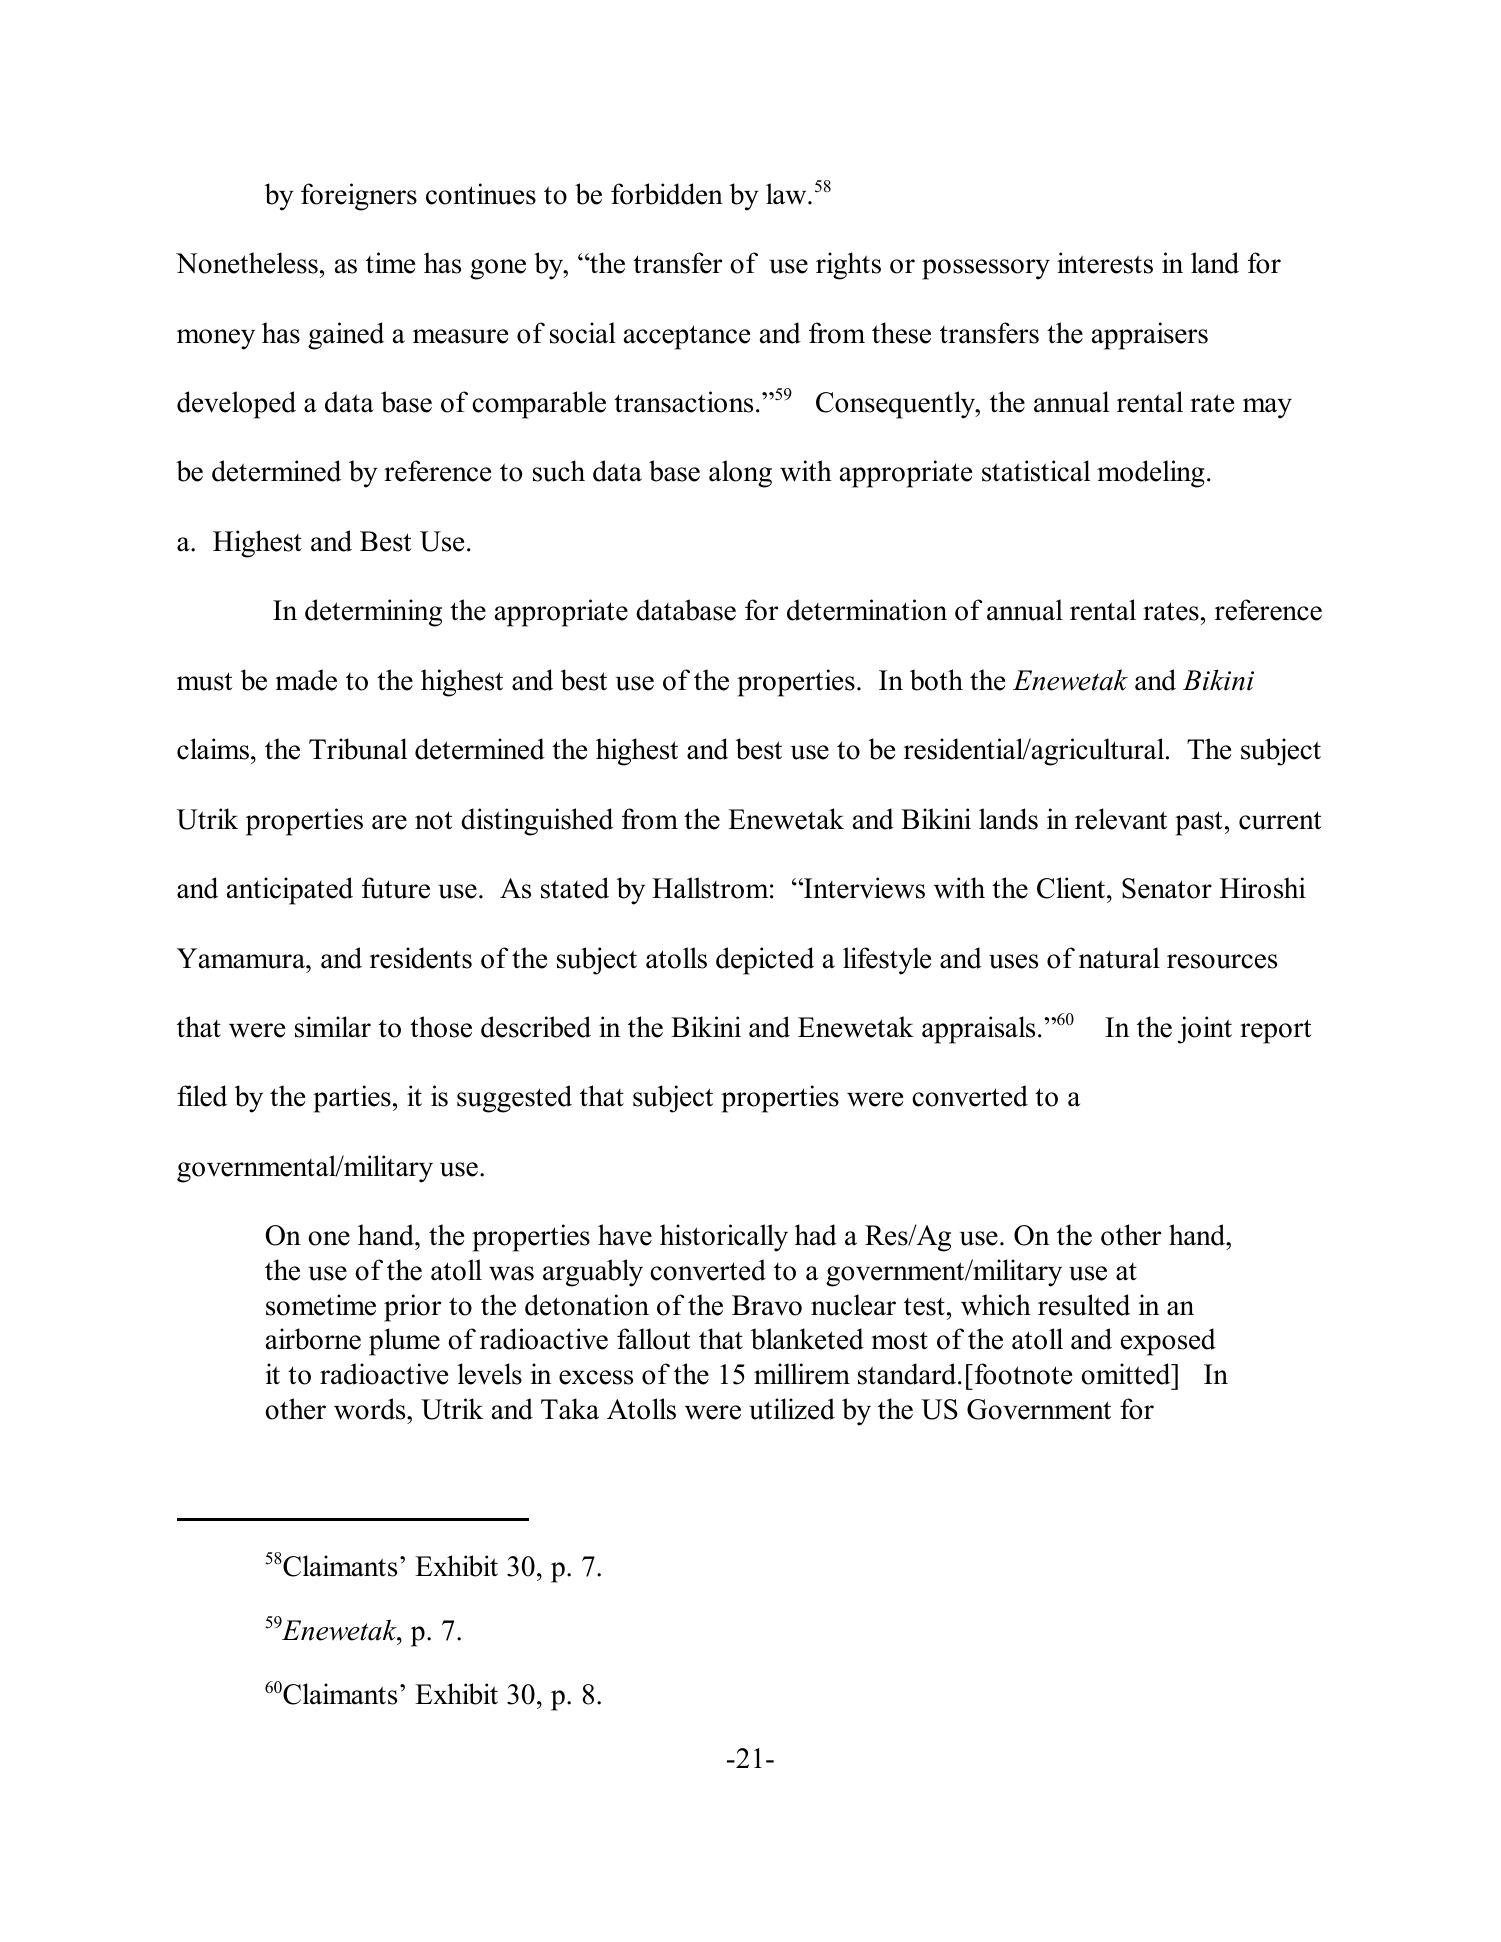 The image size is (1501, 1942). What do you see at coordinates (792, 1409) in the page?
I see `utilized` at bounding box center [792, 1409].
